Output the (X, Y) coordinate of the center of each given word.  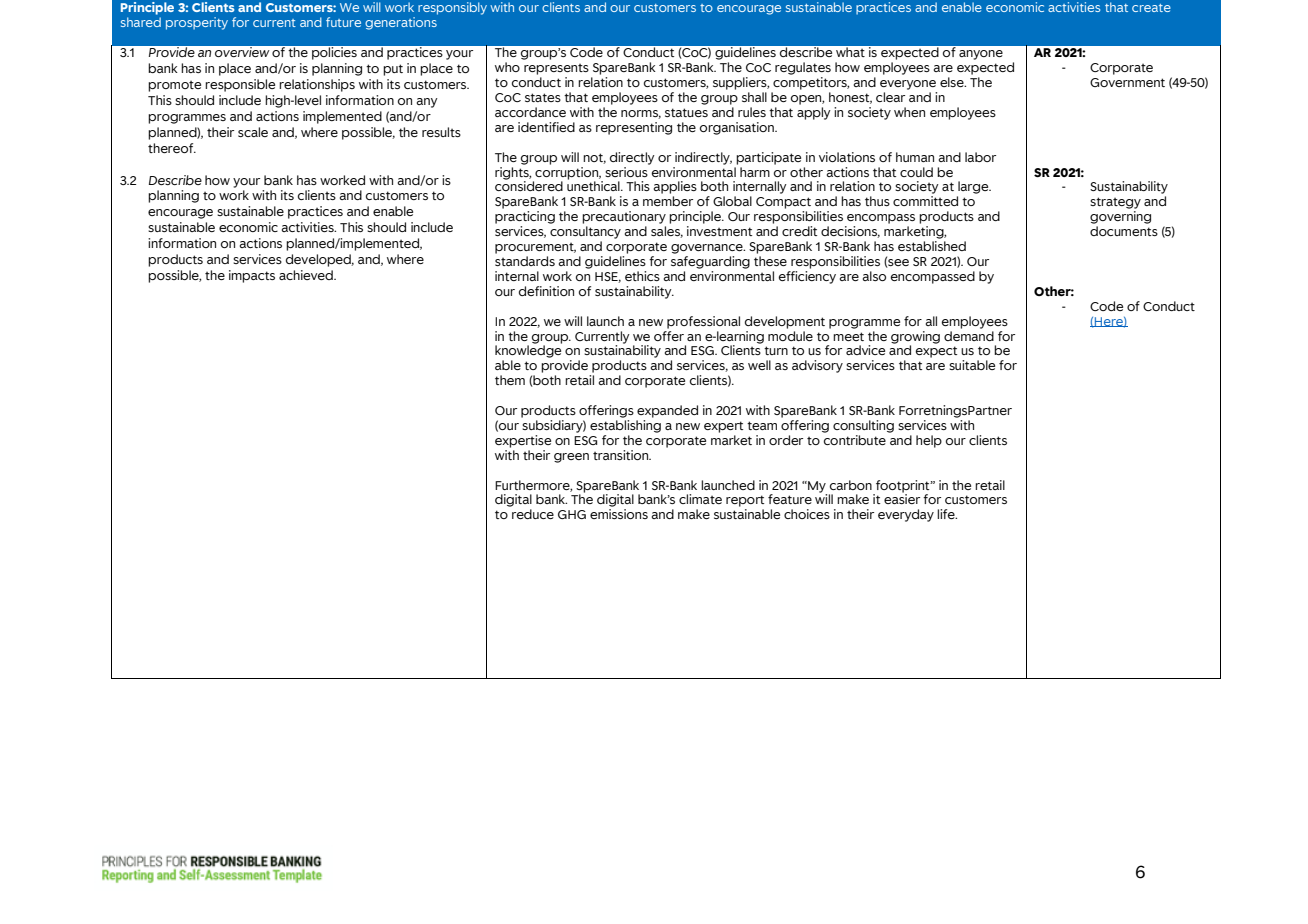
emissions (619, 514)
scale (253, 132)
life (947, 514)
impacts (252, 276)
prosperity (197, 23)
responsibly (452, 8)
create (1151, 8)
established (932, 246)
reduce (533, 514)
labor (980, 157)
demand (969, 336)
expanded (667, 411)
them (510, 380)
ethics (642, 276)
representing (634, 128)
